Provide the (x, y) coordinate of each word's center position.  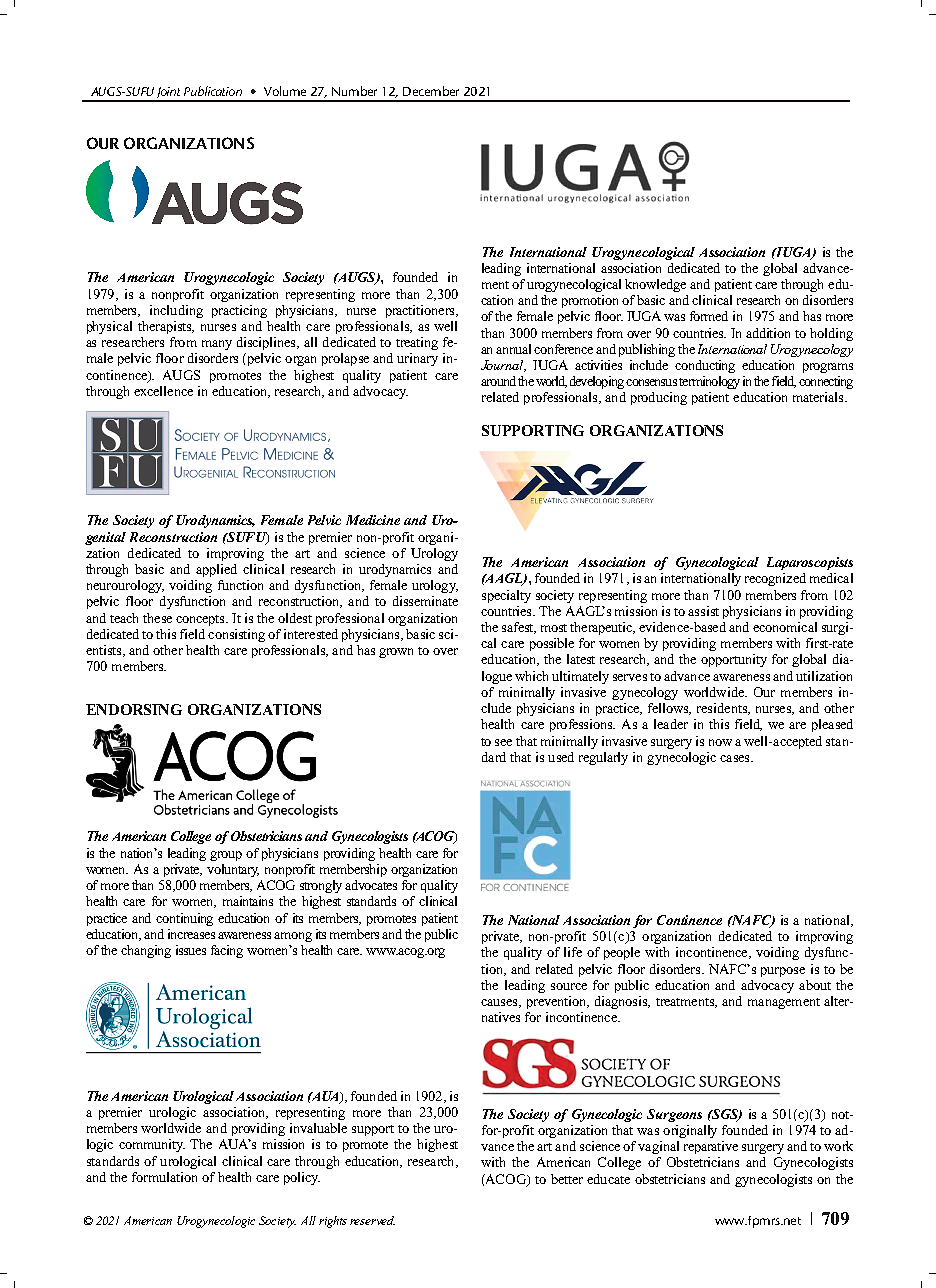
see (503, 742)
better (567, 1179)
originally (690, 1131)
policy (302, 1178)
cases (736, 758)
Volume (285, 91)
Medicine (373, 520)
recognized (775, 579)
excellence (163, 391)
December (431, 91)
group (226, 856)
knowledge (655, 285)
